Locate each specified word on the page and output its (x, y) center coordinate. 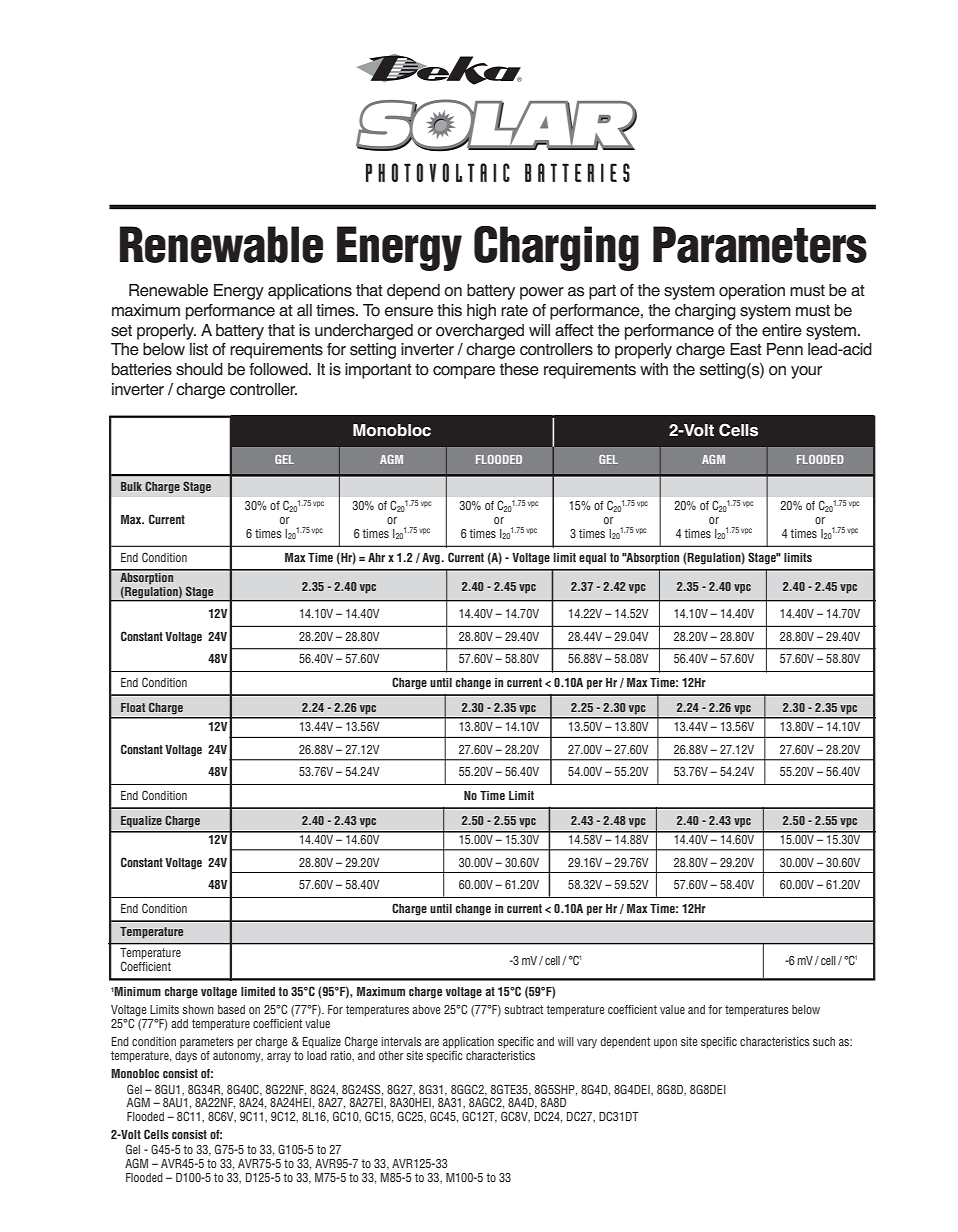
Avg (432, 559)
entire (782, 330)
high (481, 312)
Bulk (131, 486)
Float (133, 707)
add (179, 1023)
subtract (523, 1009)
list (199, 349)
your (806, 372)
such (824, 1041)
